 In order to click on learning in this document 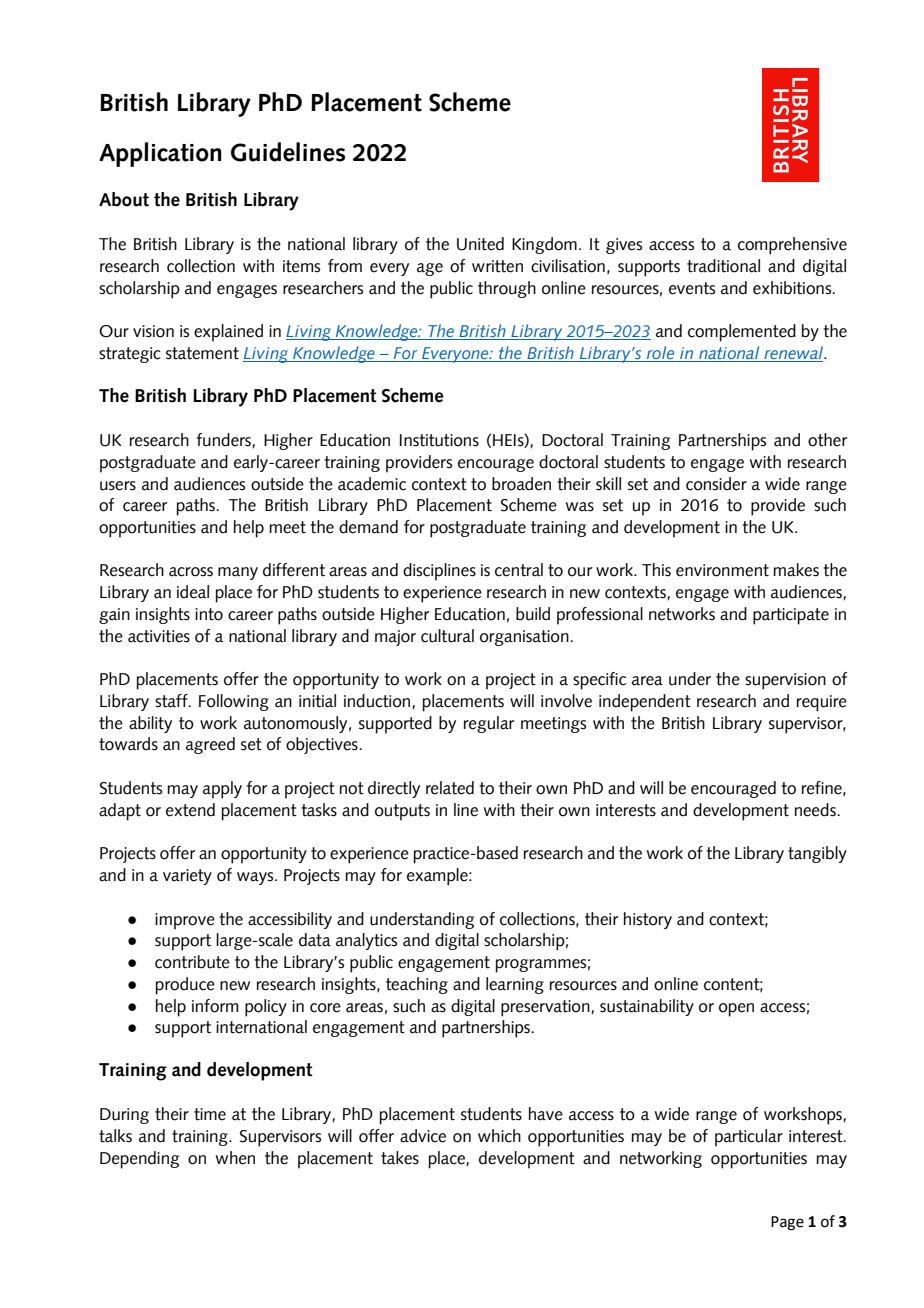, I will do `click(515, 985)`.
